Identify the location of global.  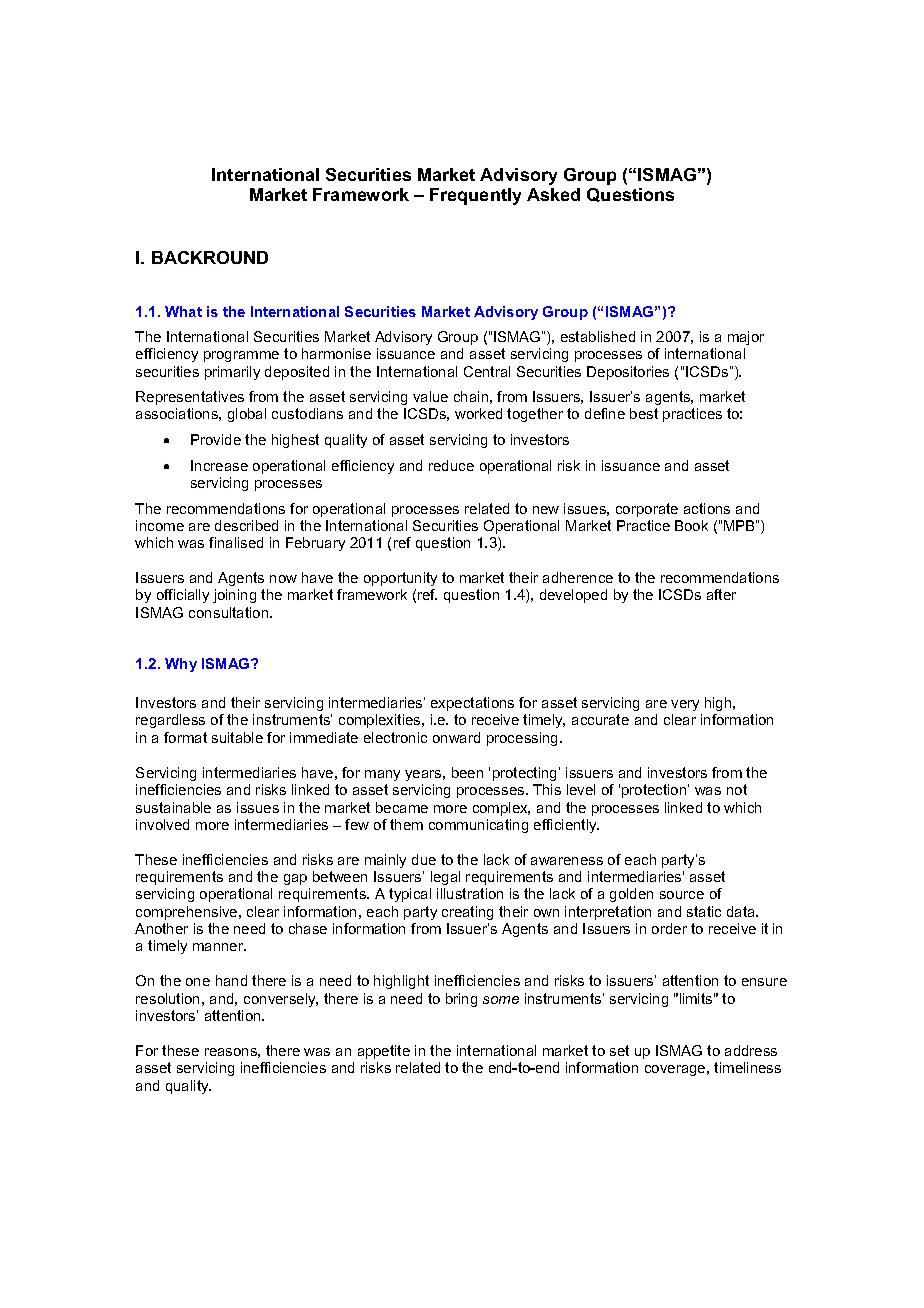
(247, 415).
